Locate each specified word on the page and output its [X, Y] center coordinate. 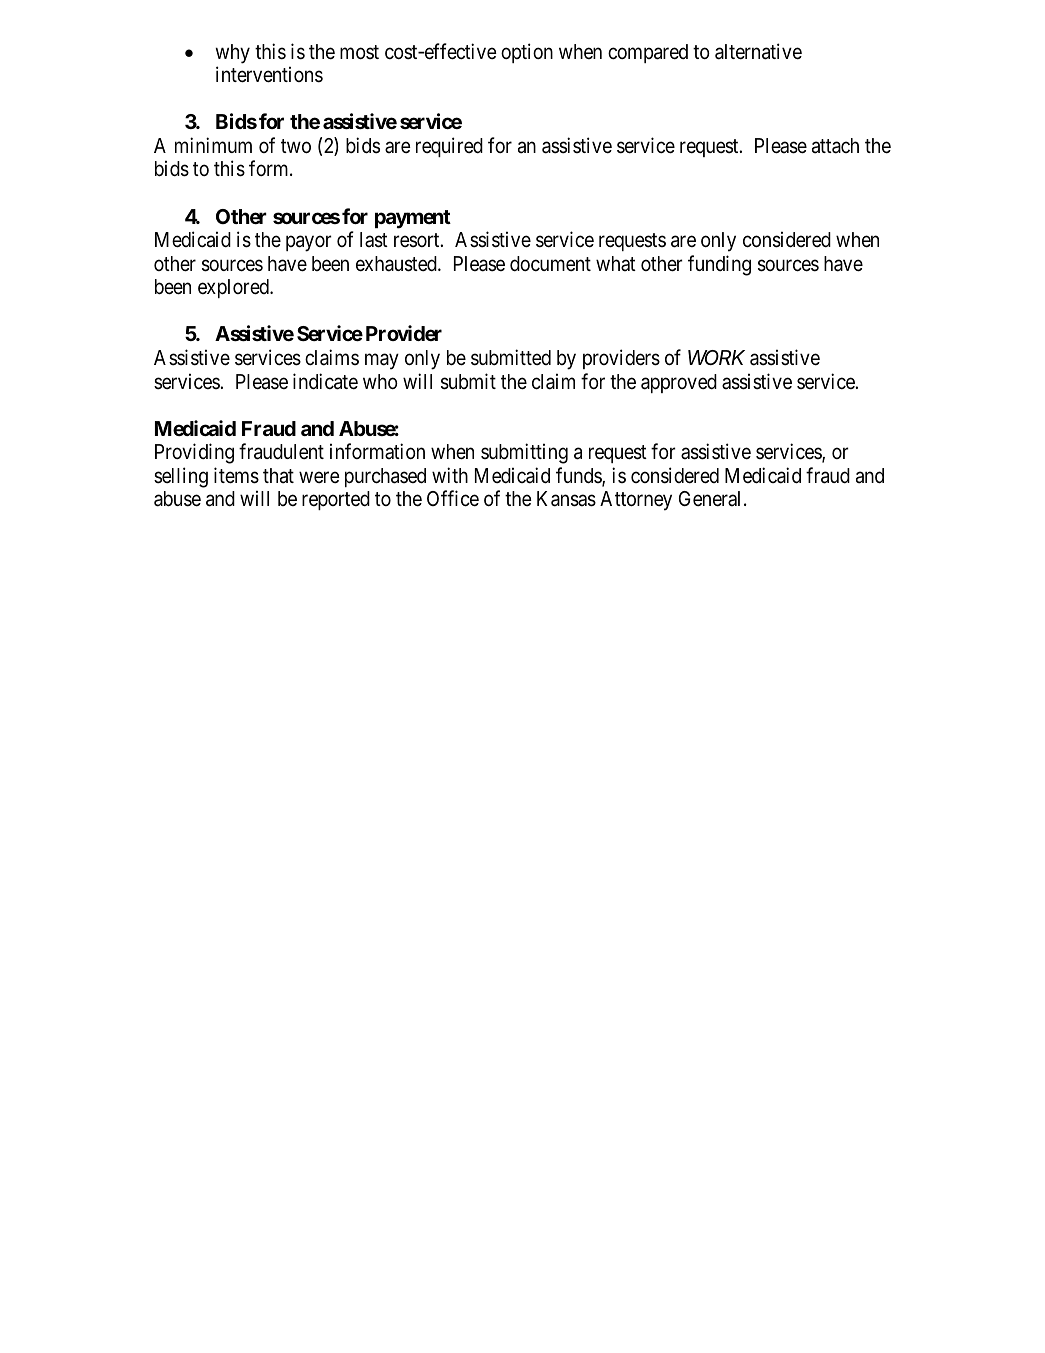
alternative [758, 51]
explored [234, 288]
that [278, 476]
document [550, 263]
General [712, 499]
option [527, 53]
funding [719, 265]
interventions [269, 74]
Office [453, 498]
